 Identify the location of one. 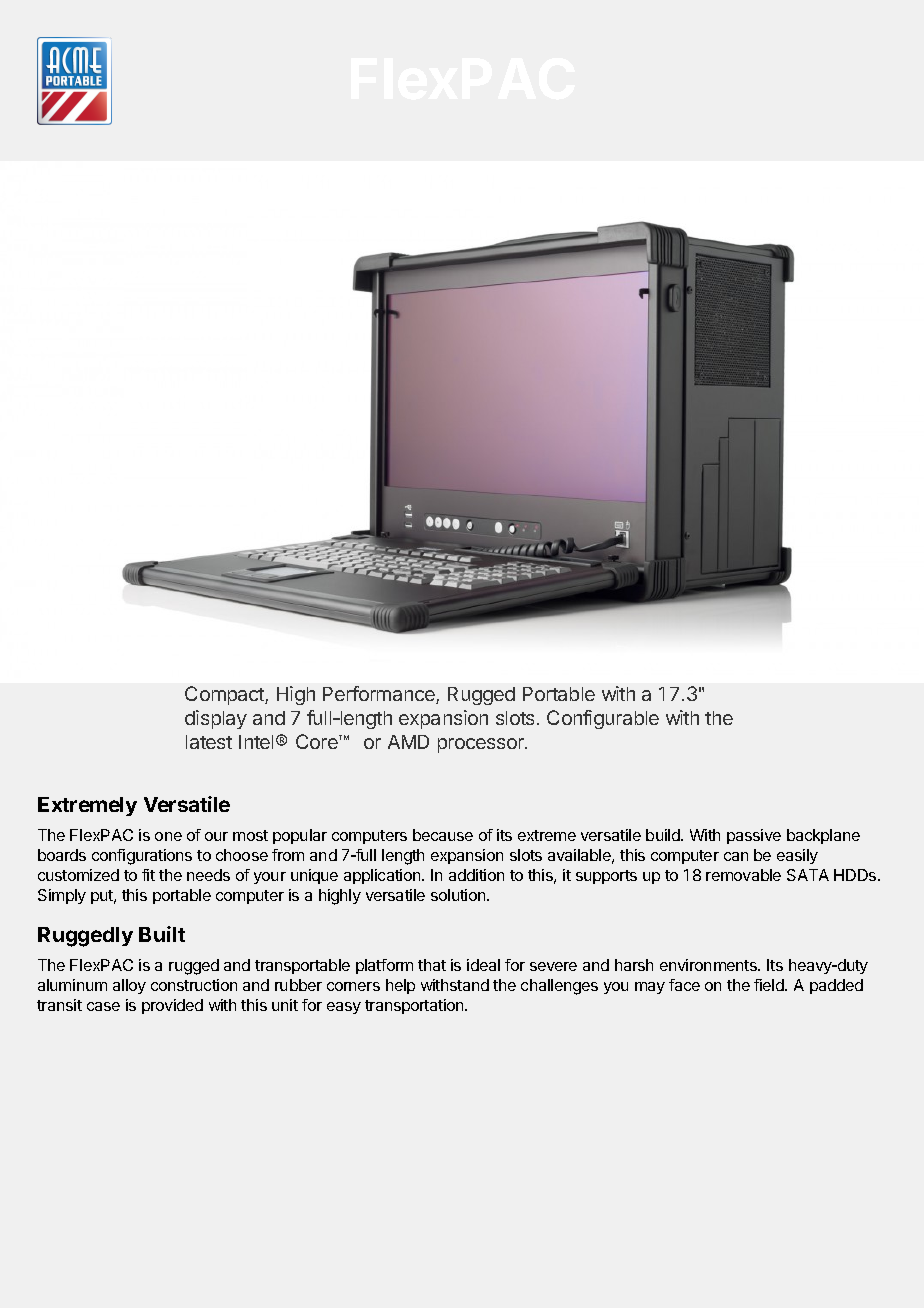
(168, 836).
